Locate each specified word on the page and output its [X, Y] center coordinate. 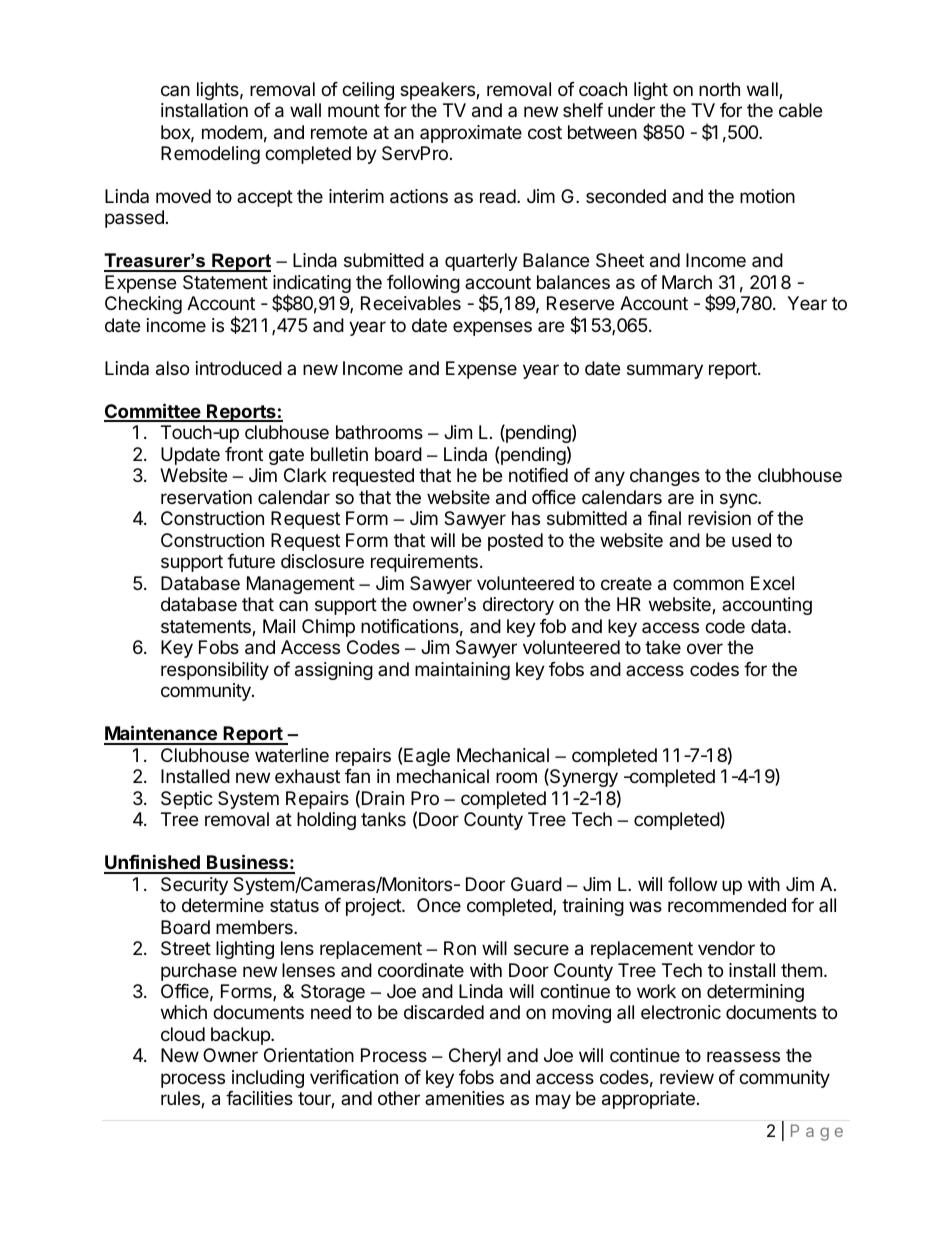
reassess [743, 1057]
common [708, 584]
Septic [187, 800]
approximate [471, 134]
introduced [239, 368]
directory [518, 606]
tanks [383, 819]
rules [181, 1099]
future [251, 561]
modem [232, 132]
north [719, 89]
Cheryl [475, 1057]
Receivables [411, 303]
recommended [727, 905]
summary [665, 371]
